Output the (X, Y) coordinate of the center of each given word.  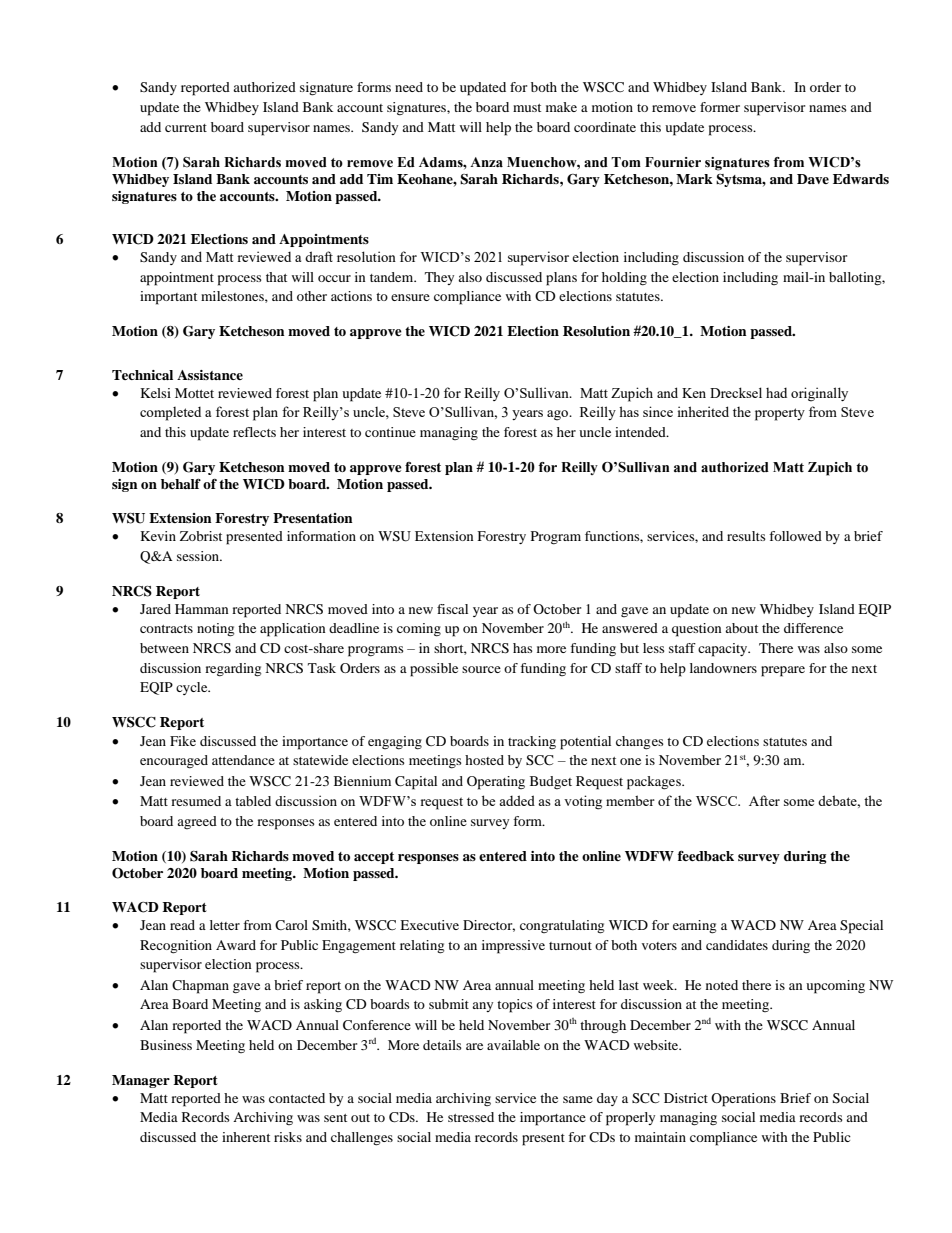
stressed (471, 1117)
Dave (813, 179)
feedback (706, 856)
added (517, 800)
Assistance (210, 375)
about (741, 628)
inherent (246, 1137)
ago (559, 415)
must (527, 108)
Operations (743, 1100)
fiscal (452, 609)
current (186, 128)
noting (215, 630)
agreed (197, 822)
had (776, 393)
